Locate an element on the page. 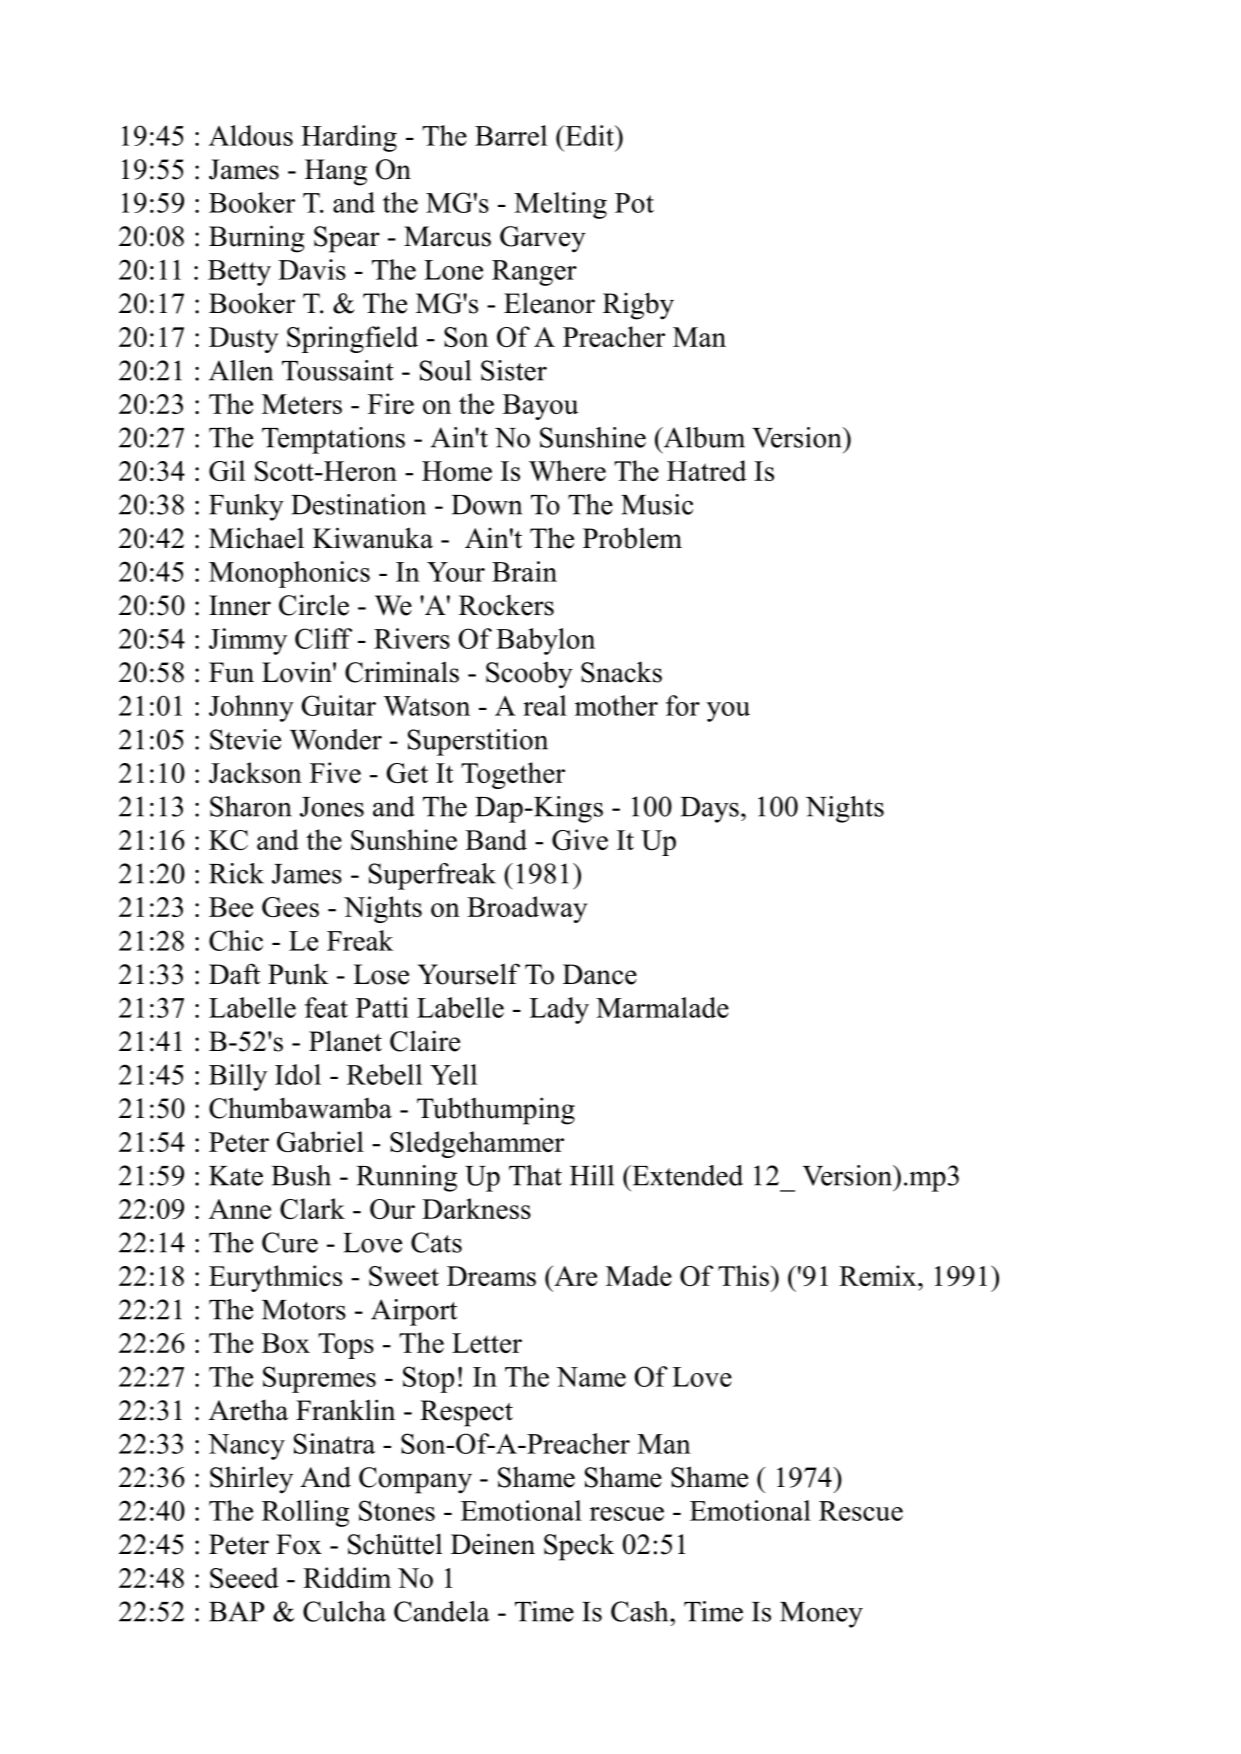 The height and width of the document is (1754, 1241). Hatred is located at coordinates (707, 470).
